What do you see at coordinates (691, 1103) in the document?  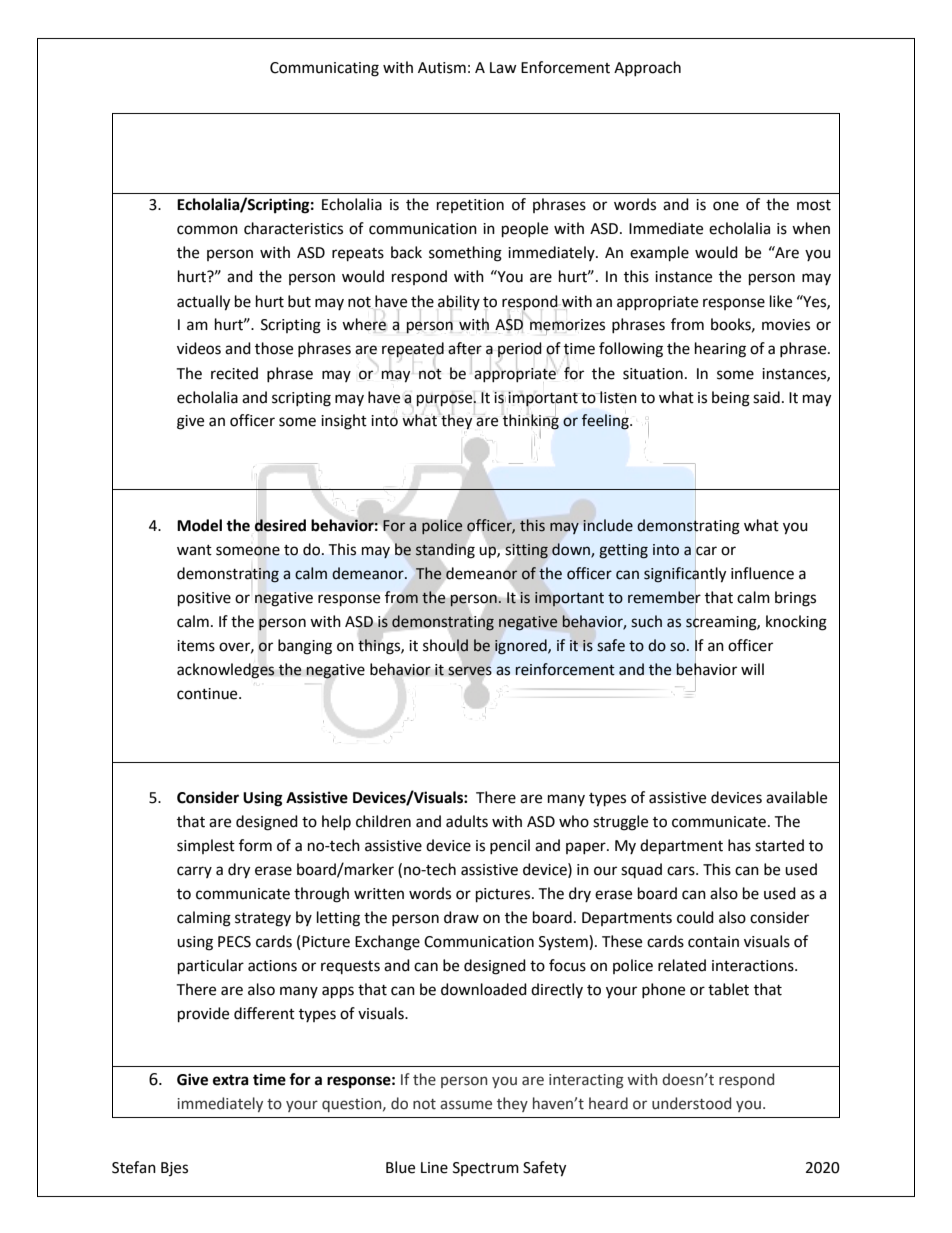 I see `understood` at bounding box center [691, 1103].
